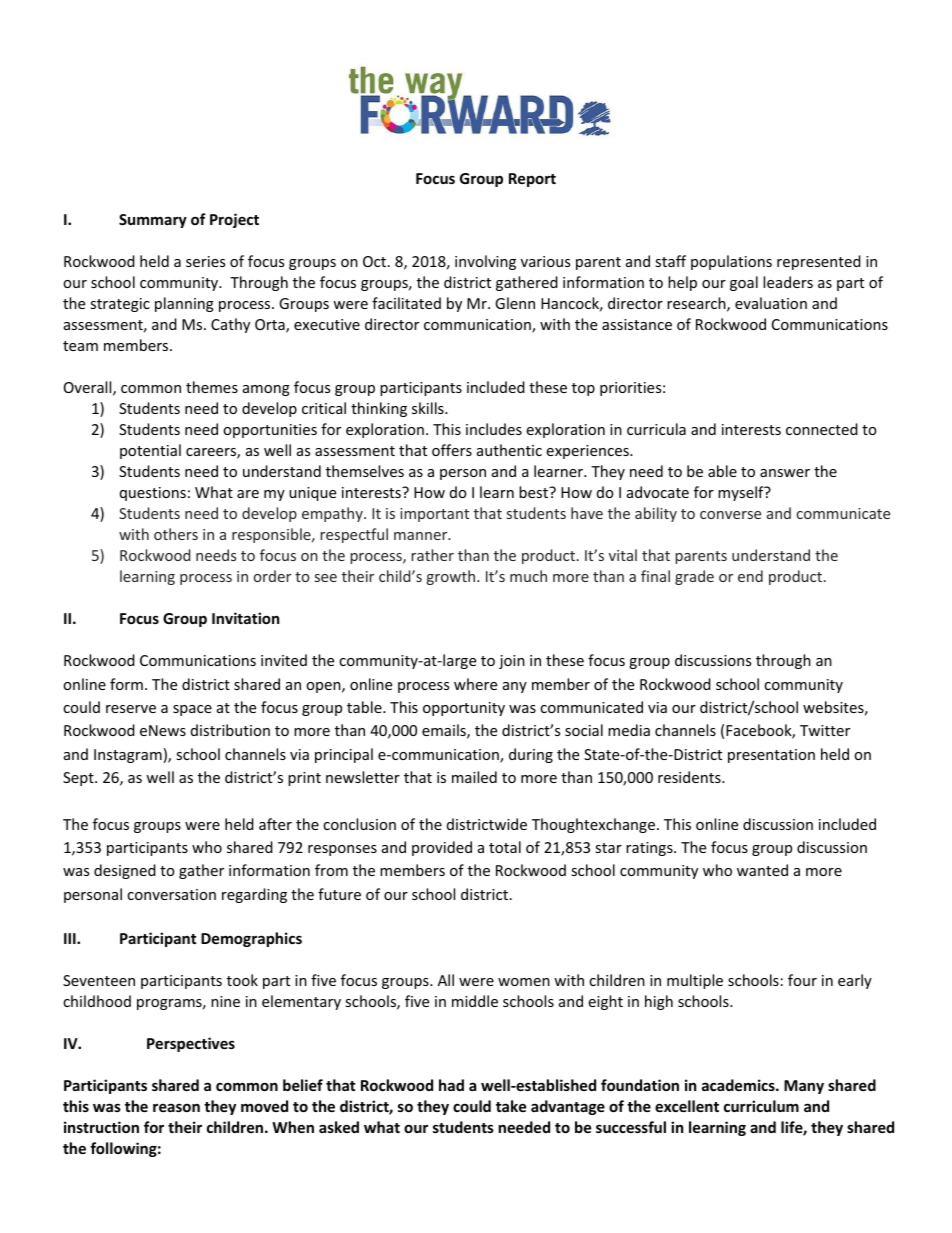  I want to click on had, so click(451, 1085).
